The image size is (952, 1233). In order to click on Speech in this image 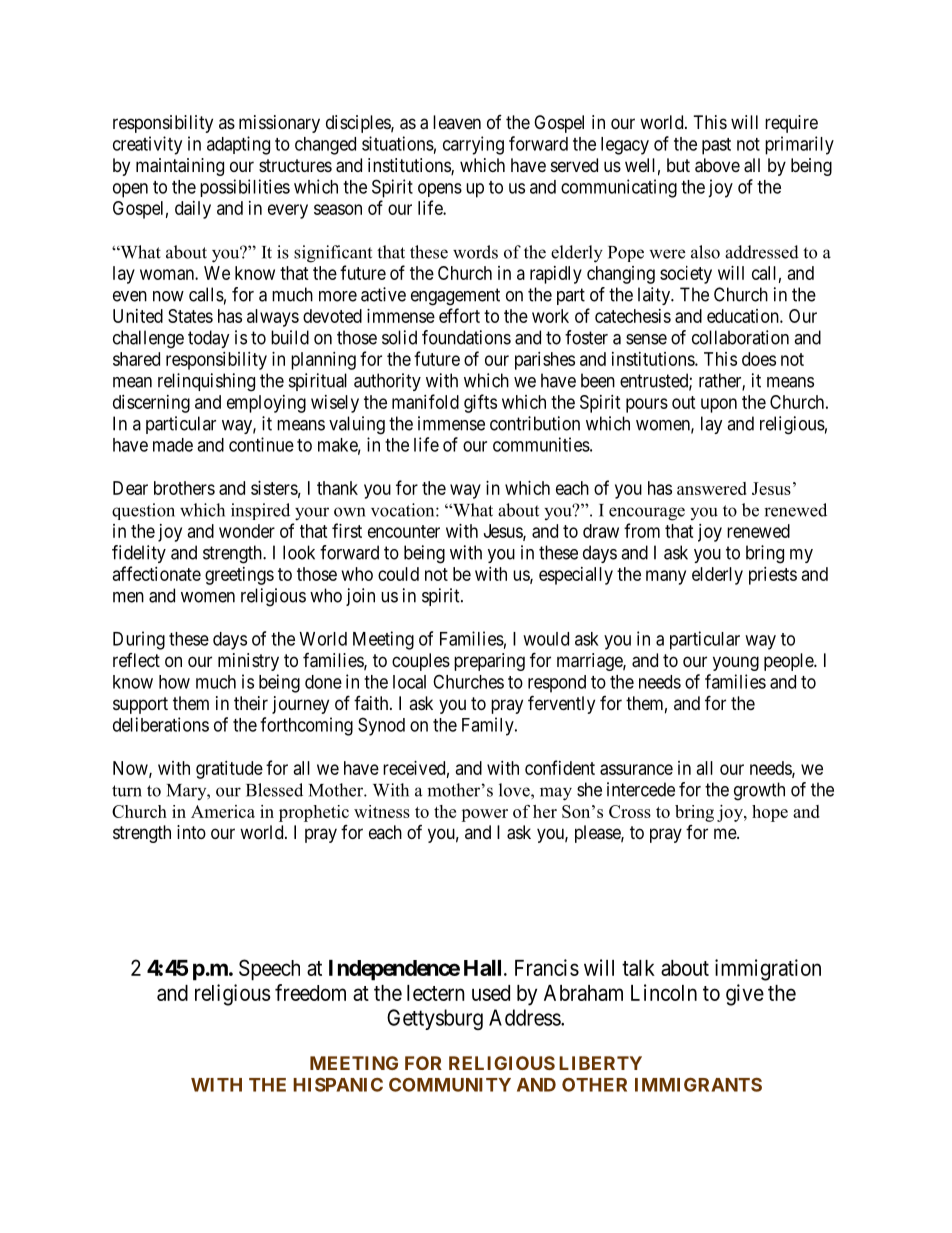, I will do `click(269, 970)`.
